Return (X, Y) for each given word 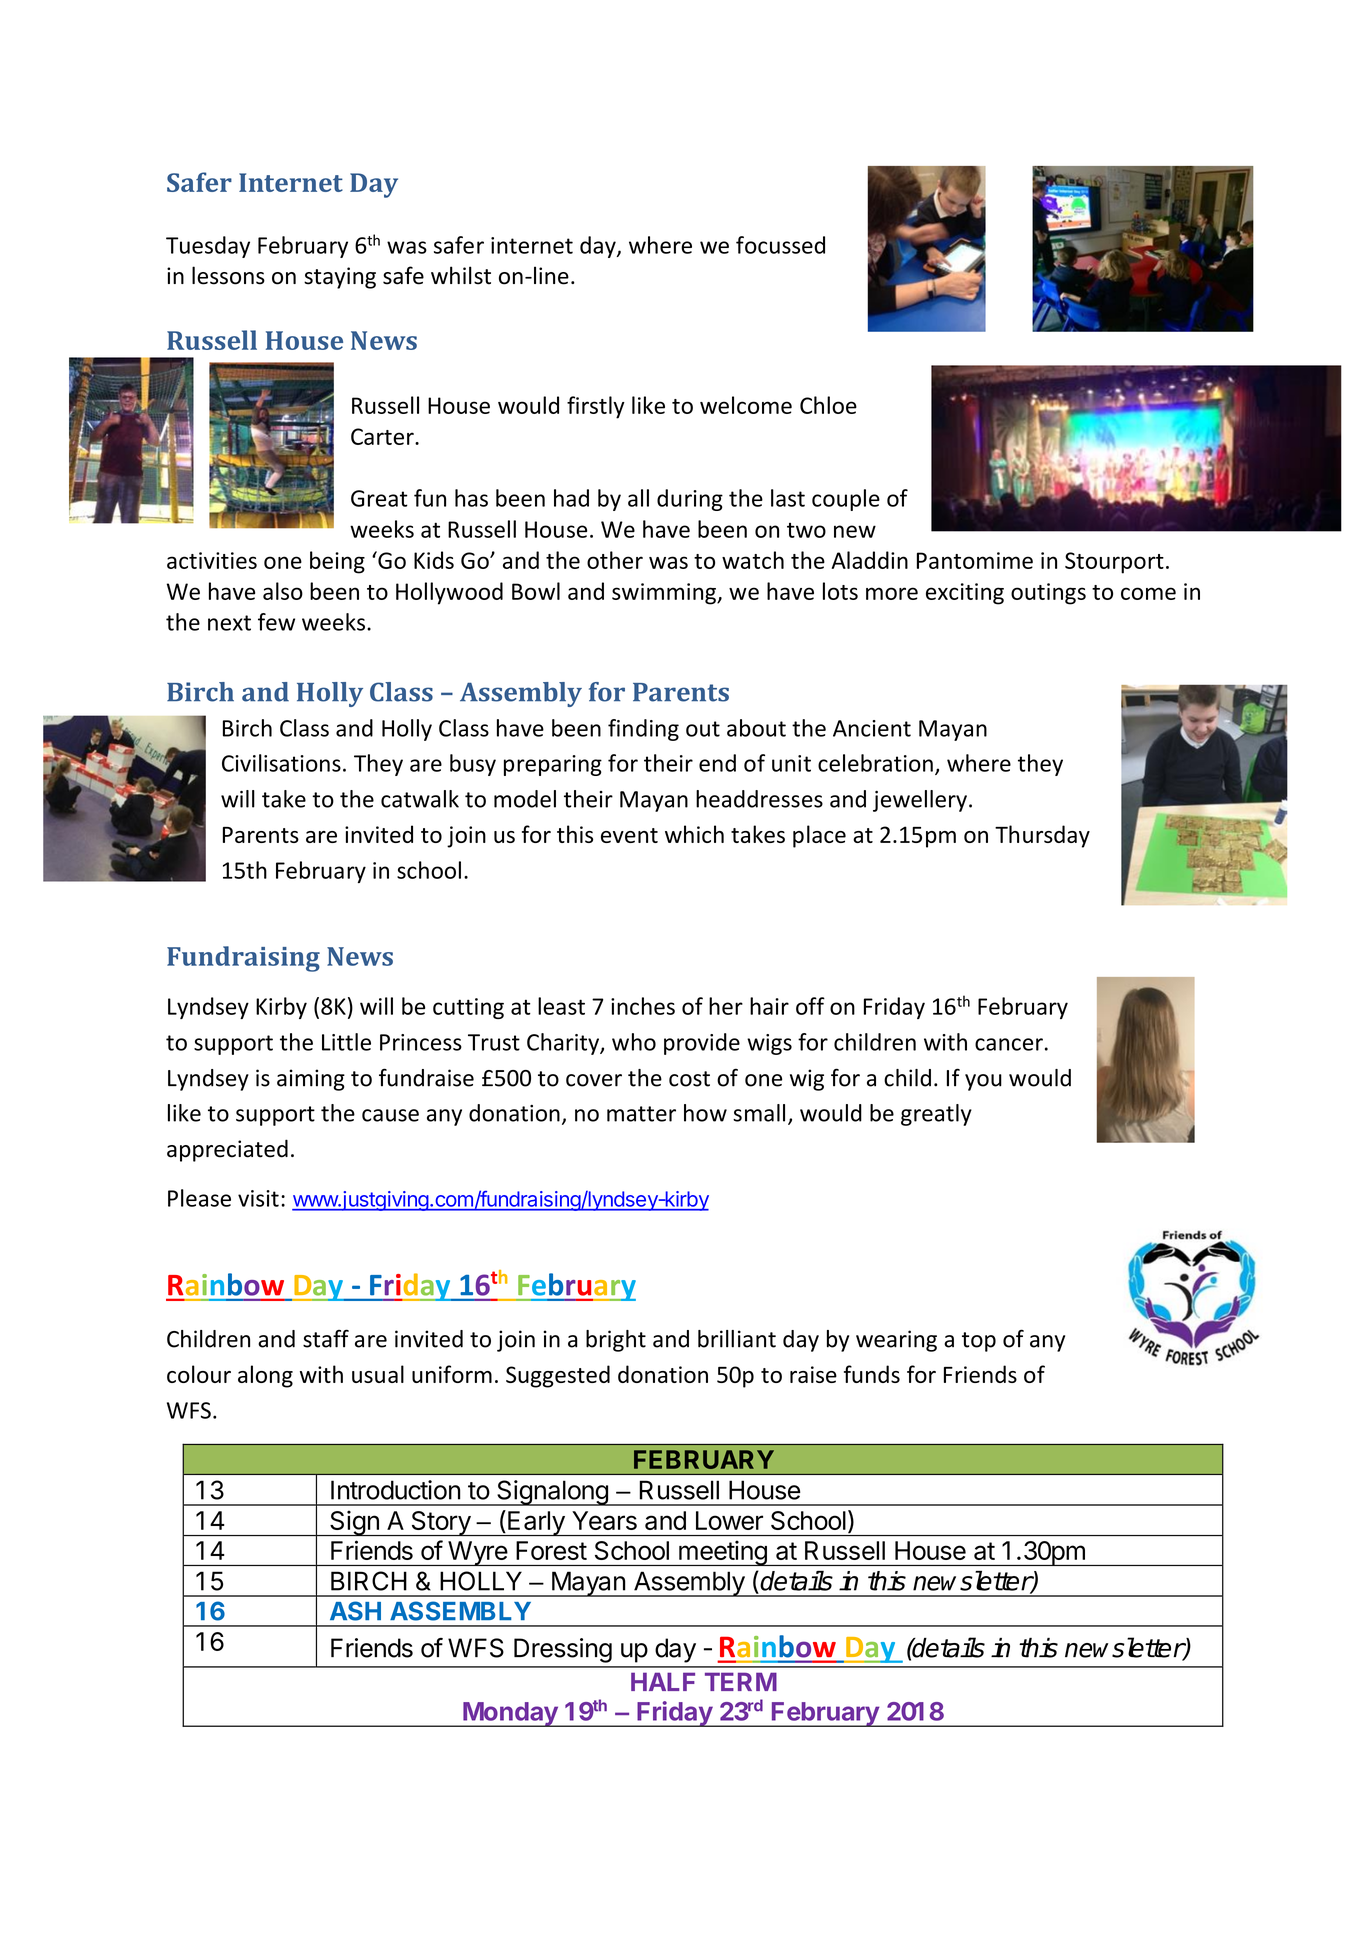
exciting (965, 594)
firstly (596, 407)
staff (326, 1338)
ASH (355, 1611)
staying (340, 278)
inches (643, 1006)
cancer (1009, 1044)
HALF (663, 1681)
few (276, 622)
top (979, 1342)
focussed (780, 245)
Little (346, 1042)
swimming (665, 594)
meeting (723, 1553)
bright (616, 1341)
